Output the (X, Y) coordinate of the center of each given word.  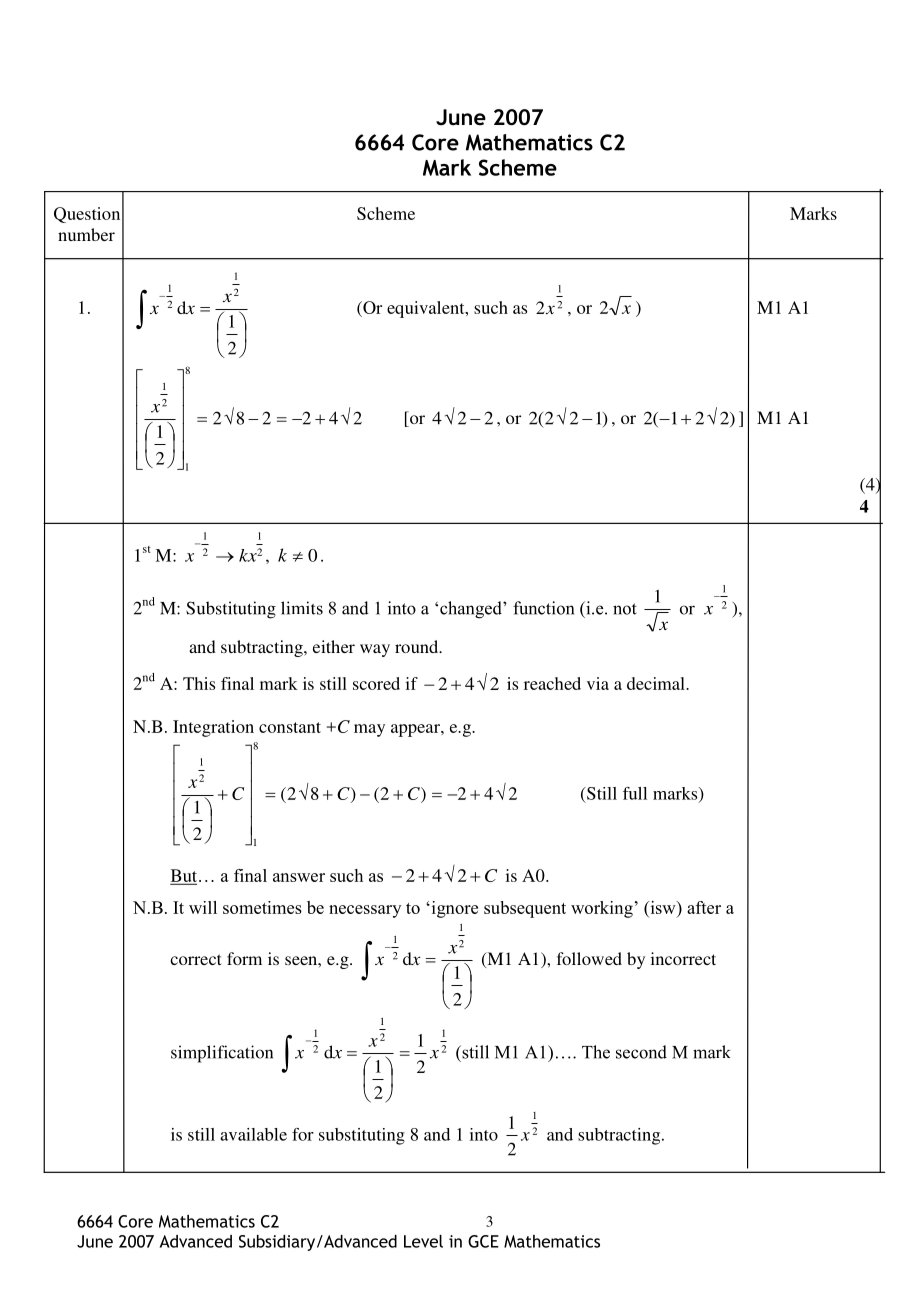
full (635, 793)
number (86, 234)
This (199, 683)
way (375, 650)
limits (302, 608)
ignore (453, 909)
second (641, 1052)
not (625, 609)
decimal (657, 683)
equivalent (427, 309)
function (543, 608)
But (185, 876)
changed (472, 610)
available (253, 1134)
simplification (222, 1054)
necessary (365, 911)
